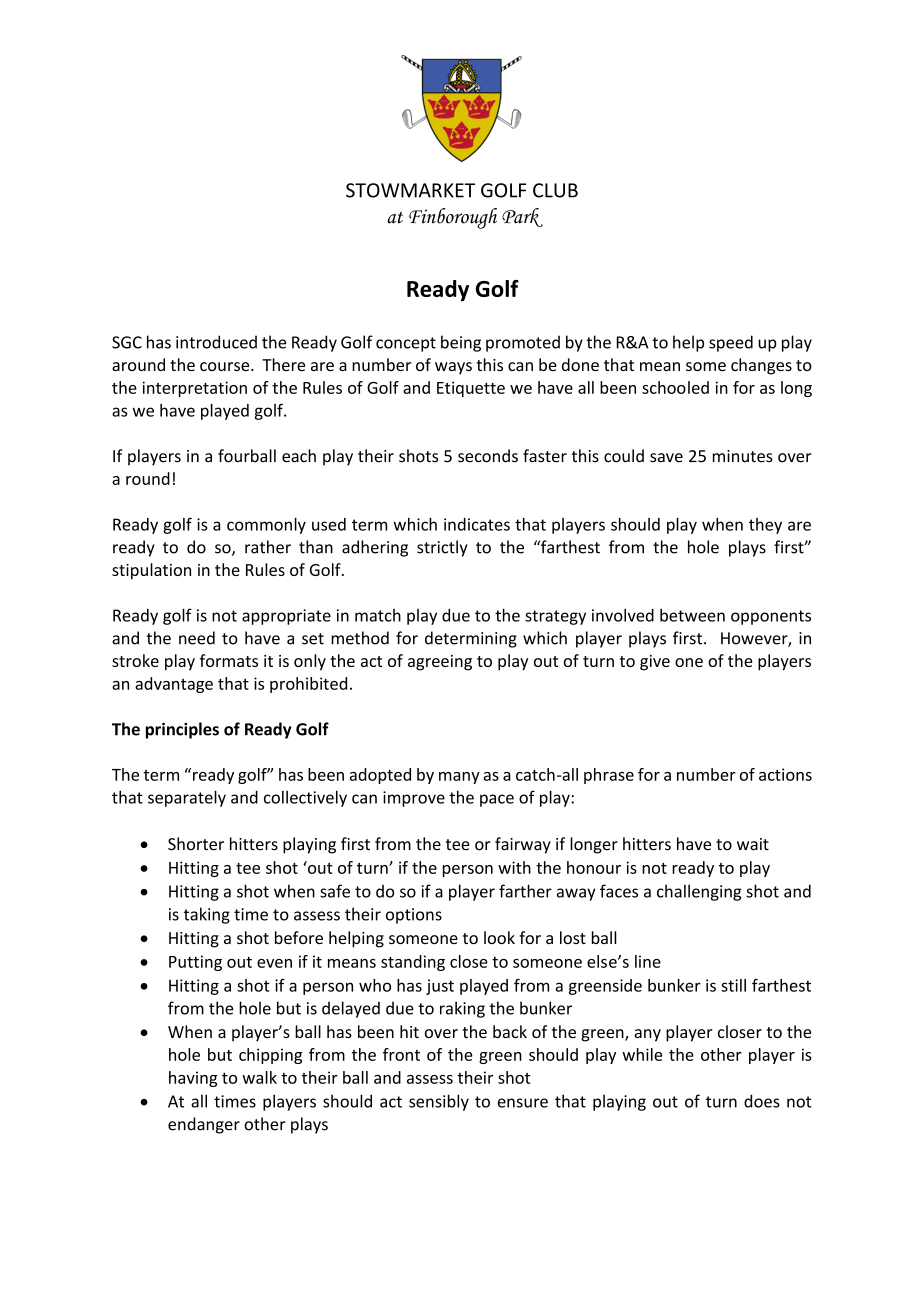 This page has height=1308, width=924. What do you see at coordinates (655, 663) in the page?
I see `give` at bounding box center [655, 663].
